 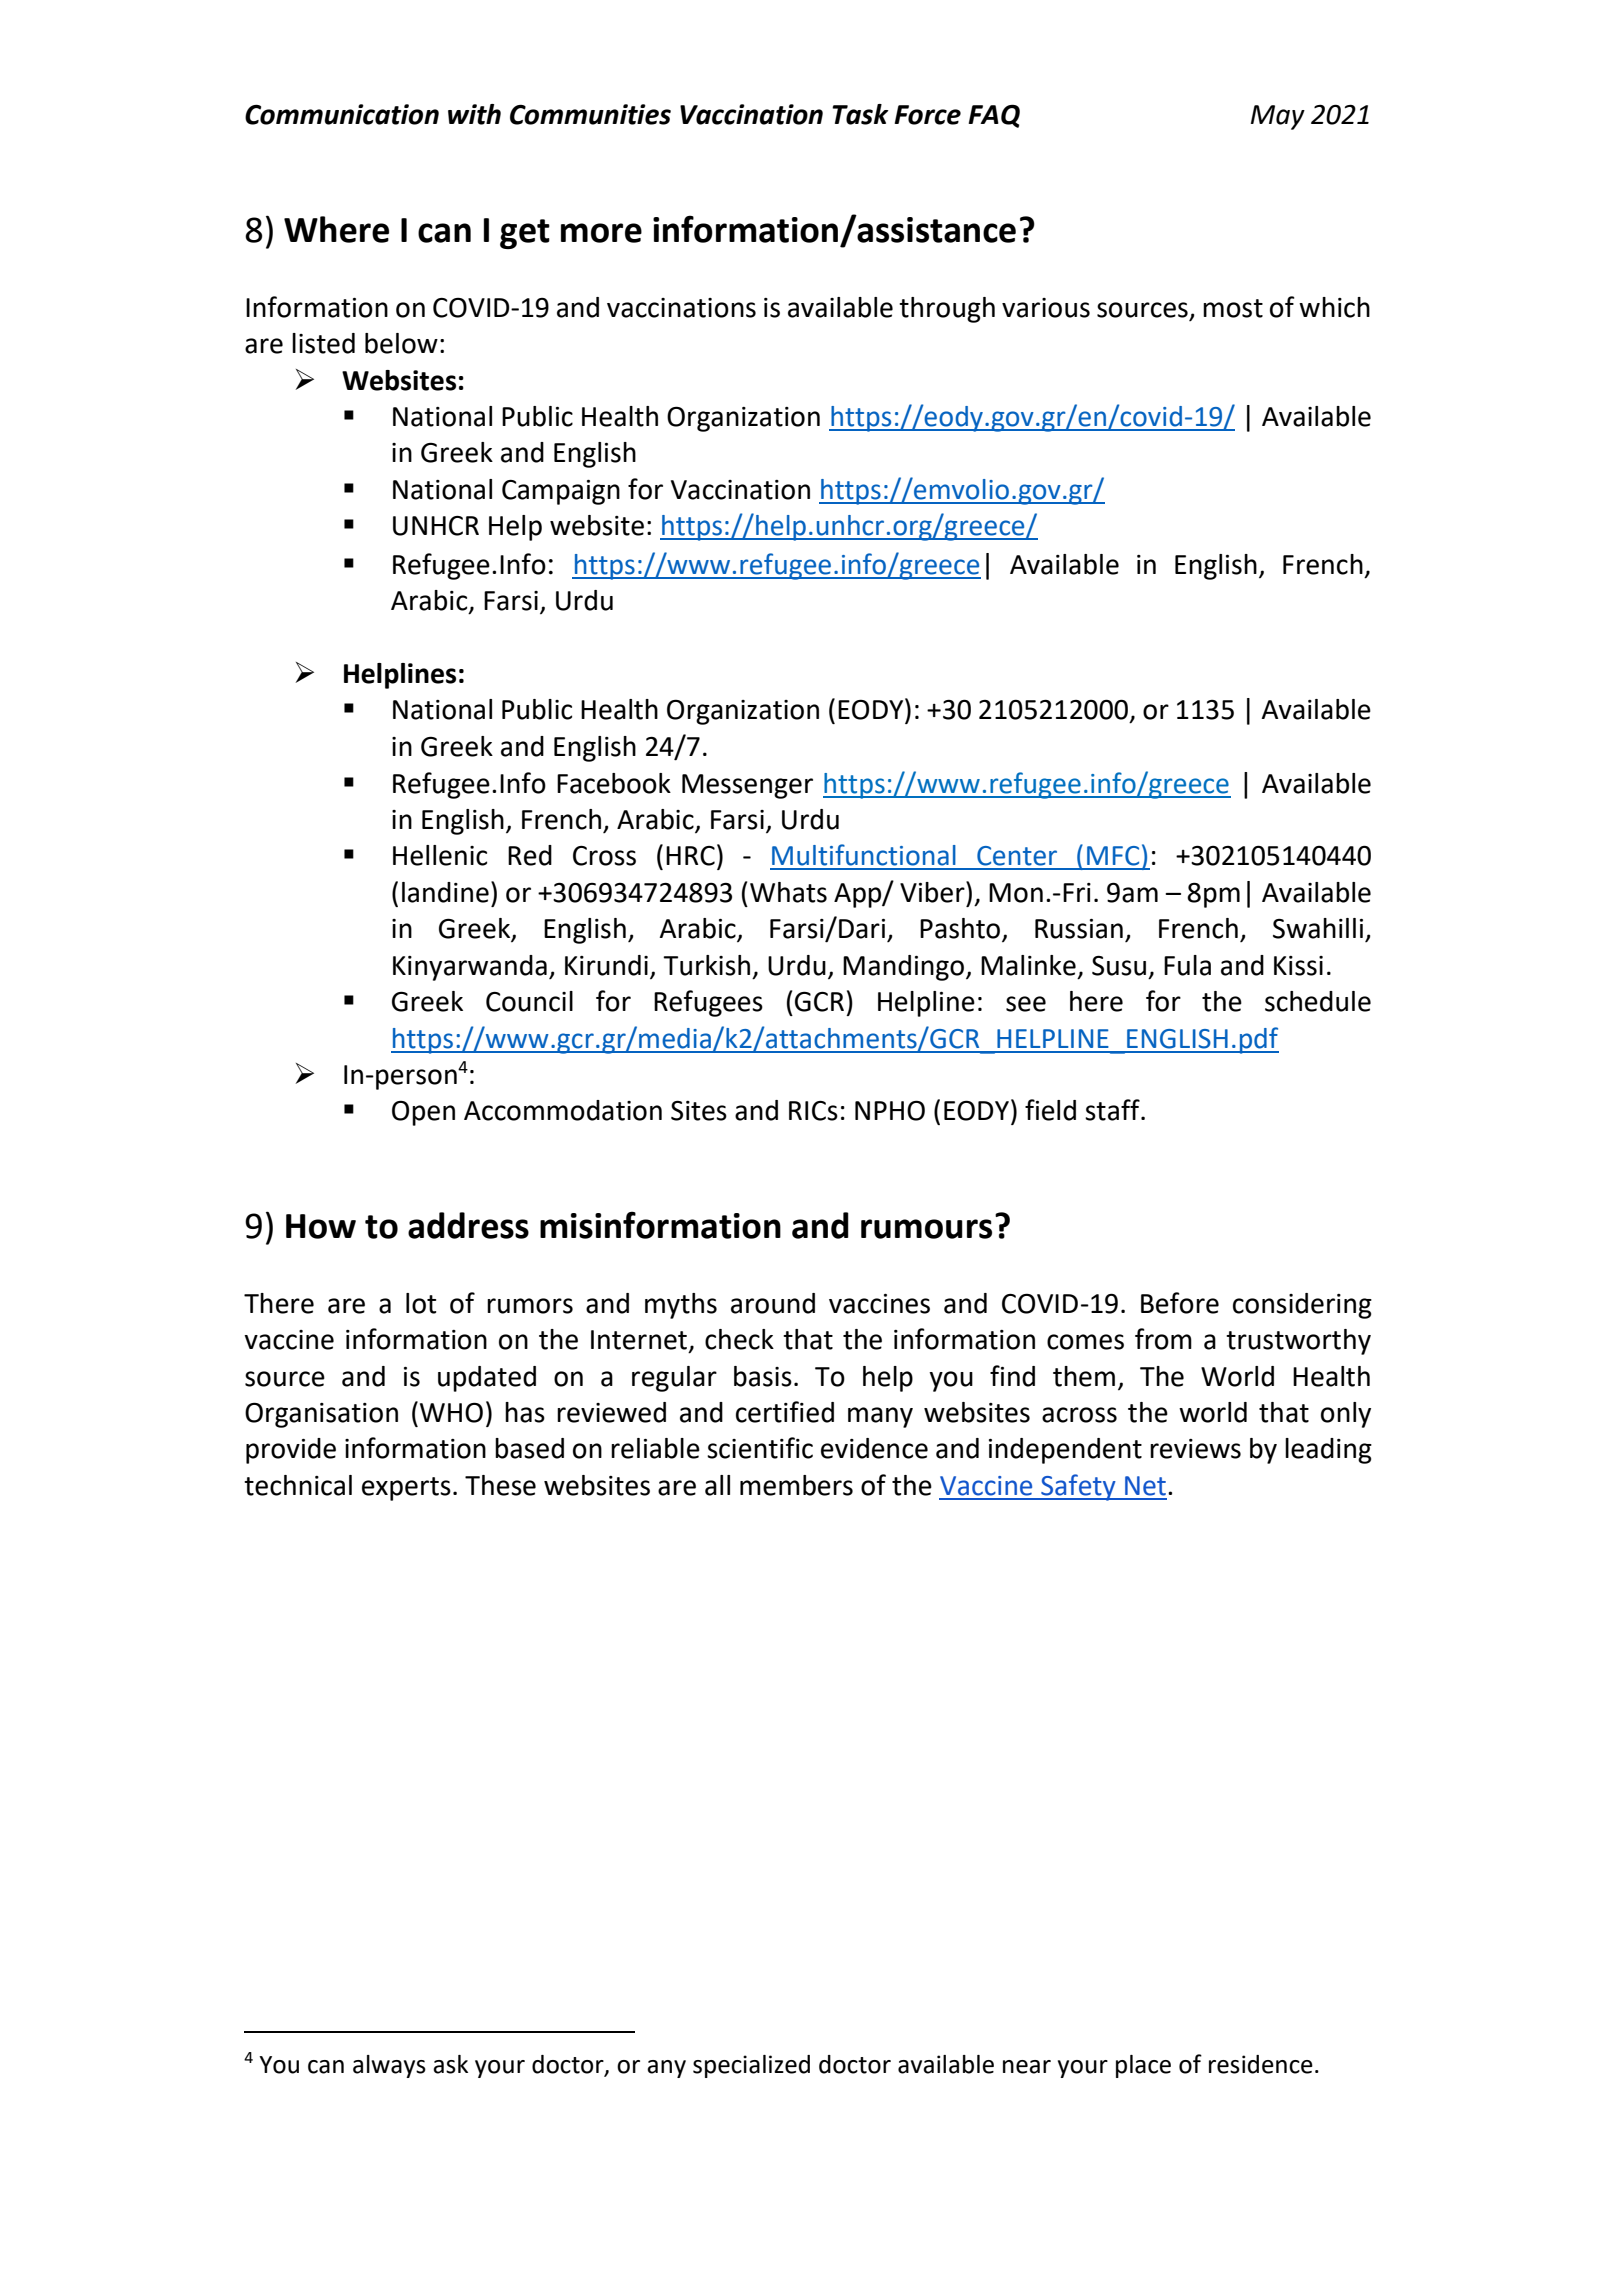 I want to click on Task, so click(x=860, y=114).
